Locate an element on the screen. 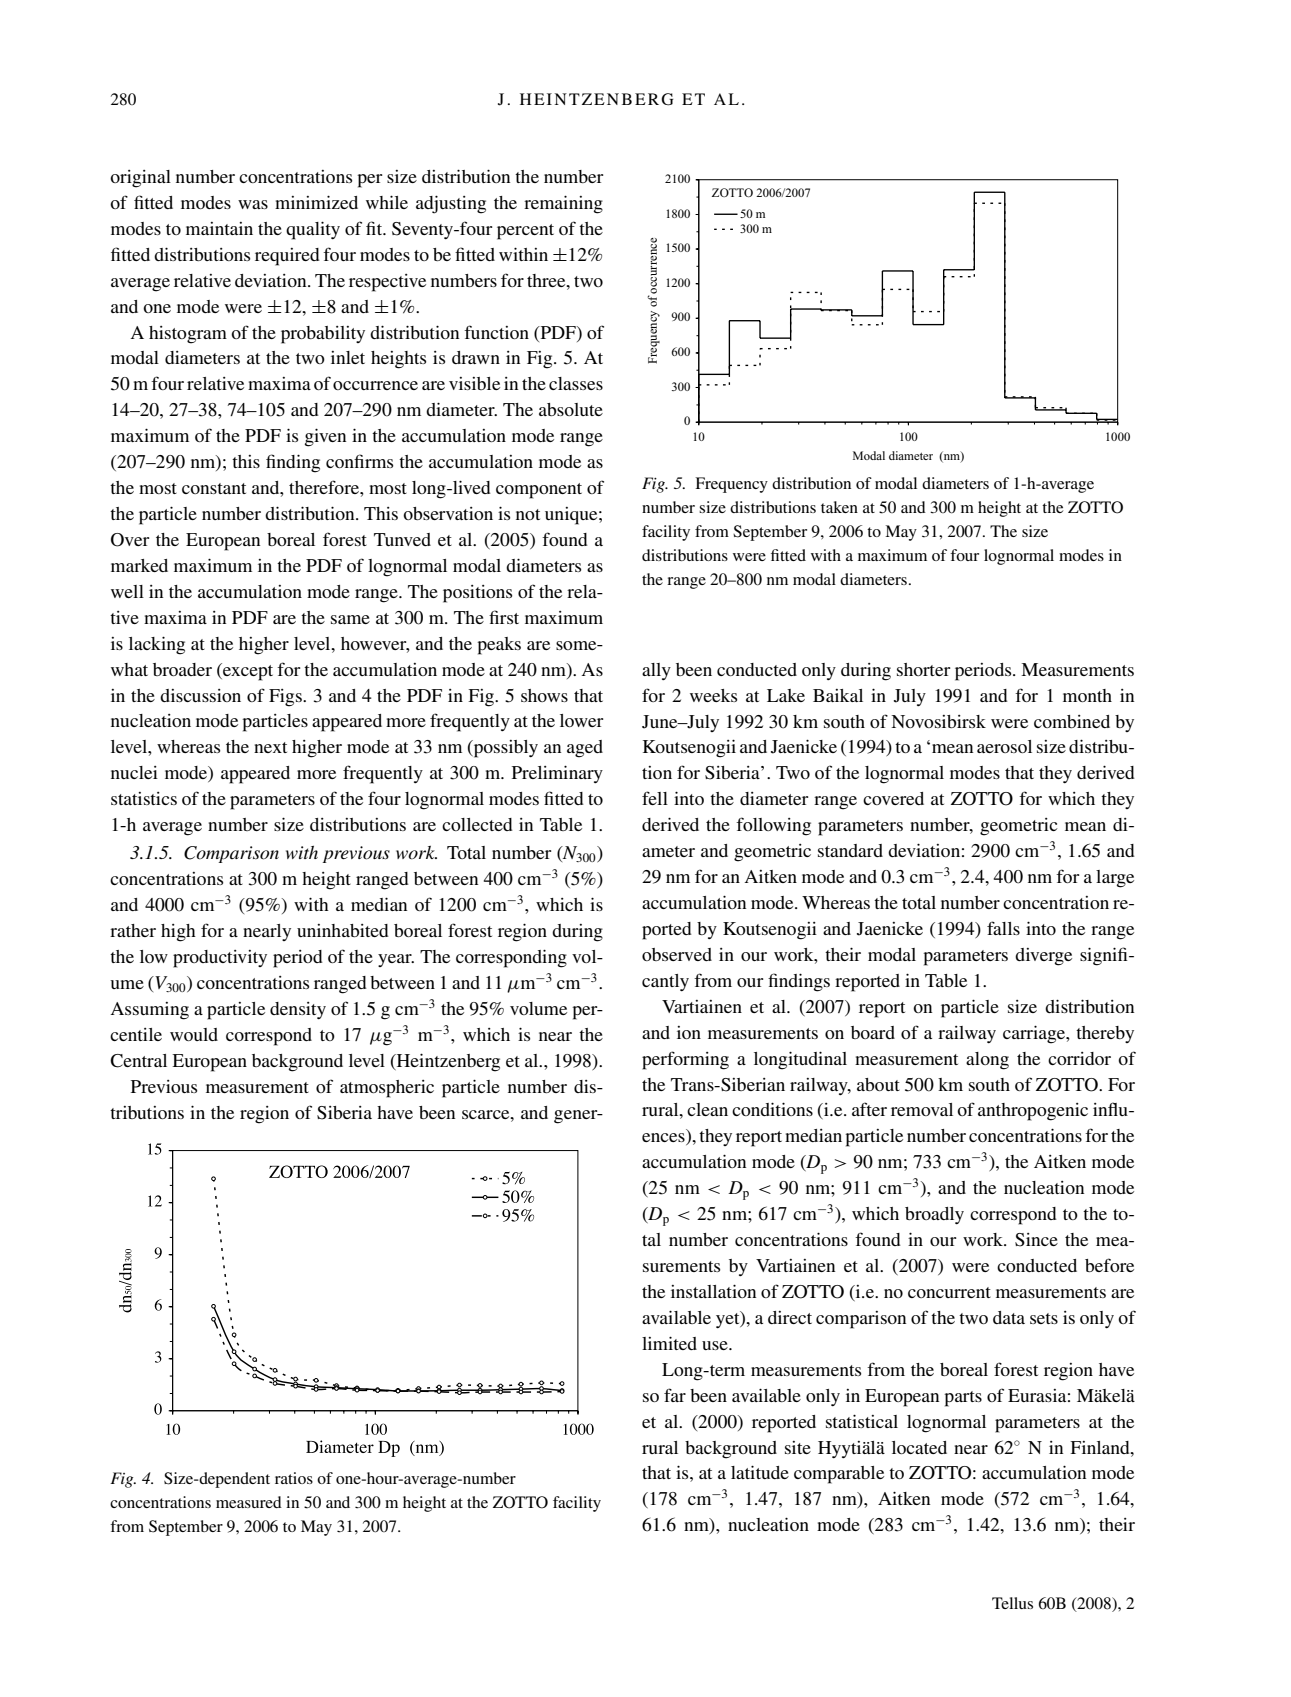 This screenshot has width=1291, height=1697. falls is located at coordinates (1003, 928).
